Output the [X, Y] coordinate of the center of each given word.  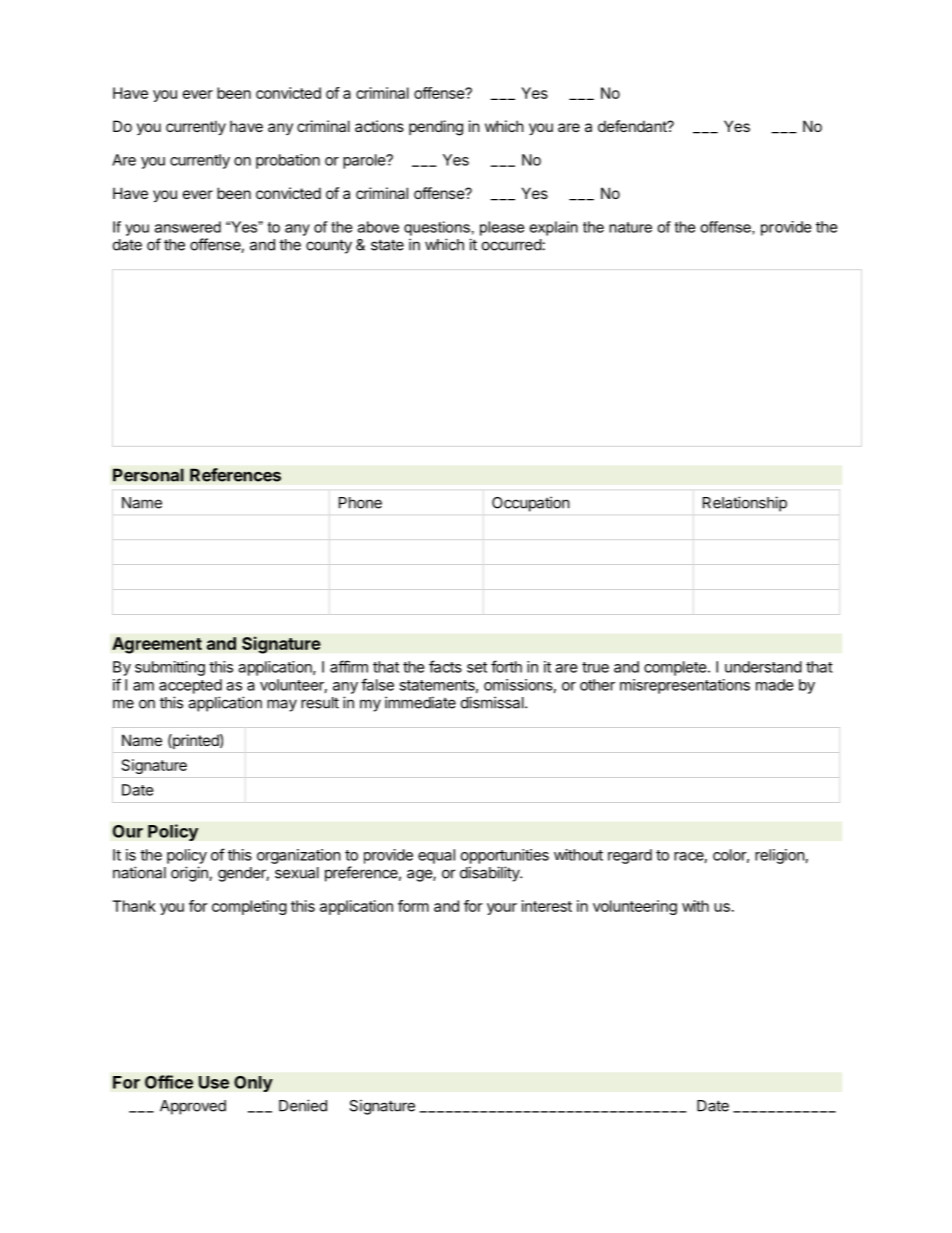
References [235, 475]
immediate [420, 702]
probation [288, 161]
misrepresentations [685, 686]
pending [436, 128]
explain [554, 228]
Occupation [530, 504]
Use [214, 1082]
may [282, 705]
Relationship [745, 504]
